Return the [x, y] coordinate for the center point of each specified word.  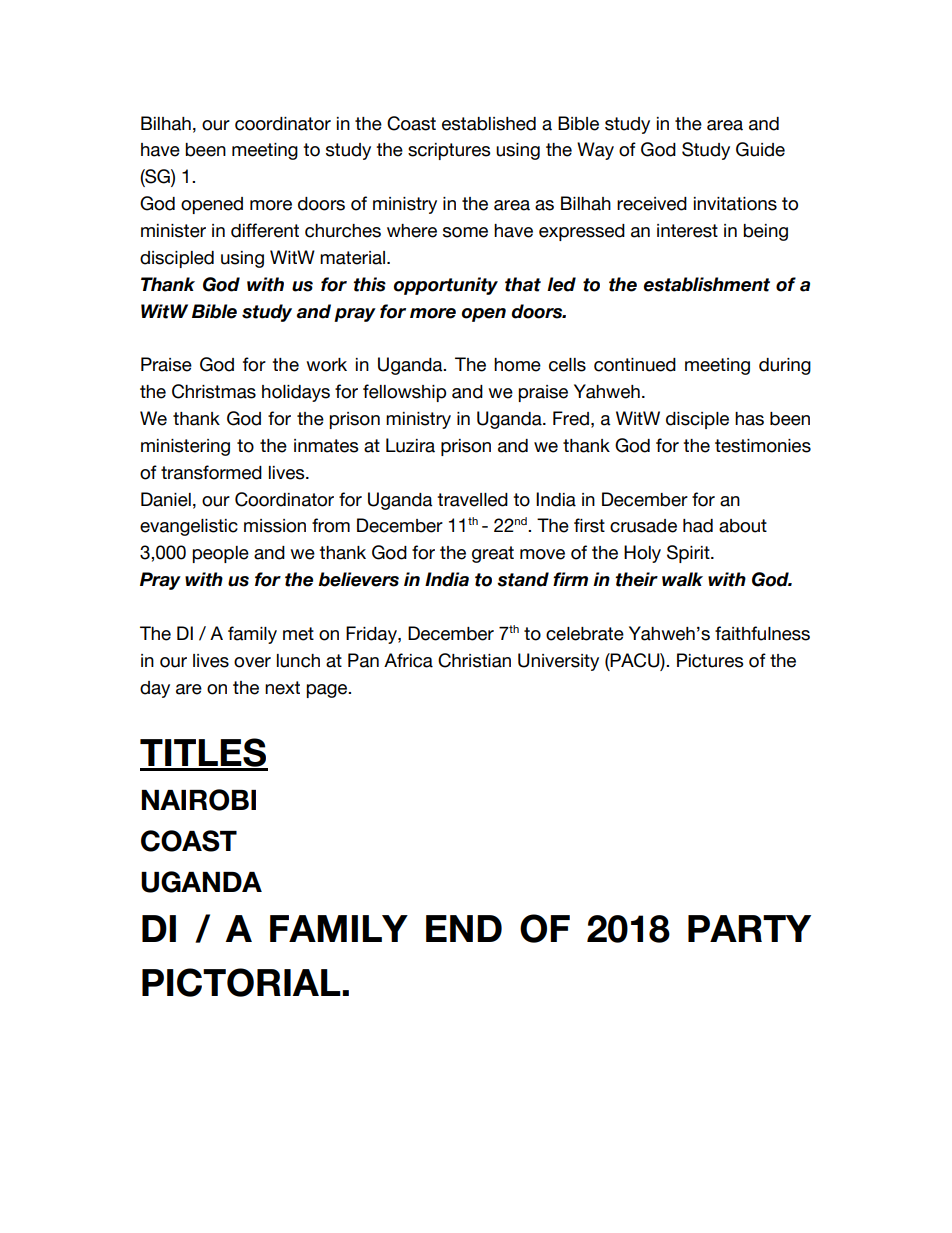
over [252, 662]
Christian [474, 660]
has [749, 419]
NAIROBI [198, 800]
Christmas [214, 391]
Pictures [710, 660]
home [517, 365]
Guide [760, 149]
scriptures [449, 151]
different [265, 230]
